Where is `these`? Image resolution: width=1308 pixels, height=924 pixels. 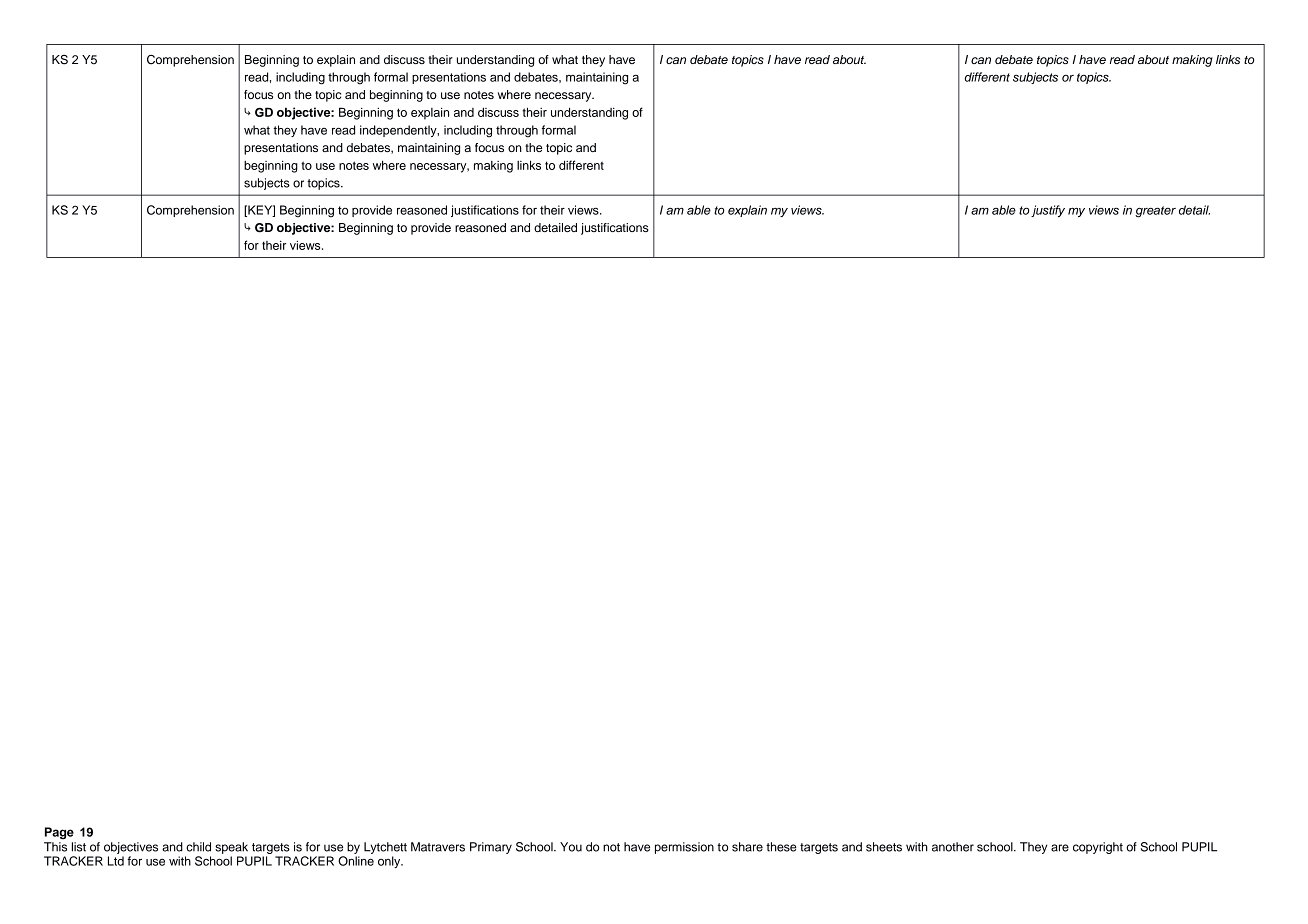
these is located at coordinates (781, 847).
